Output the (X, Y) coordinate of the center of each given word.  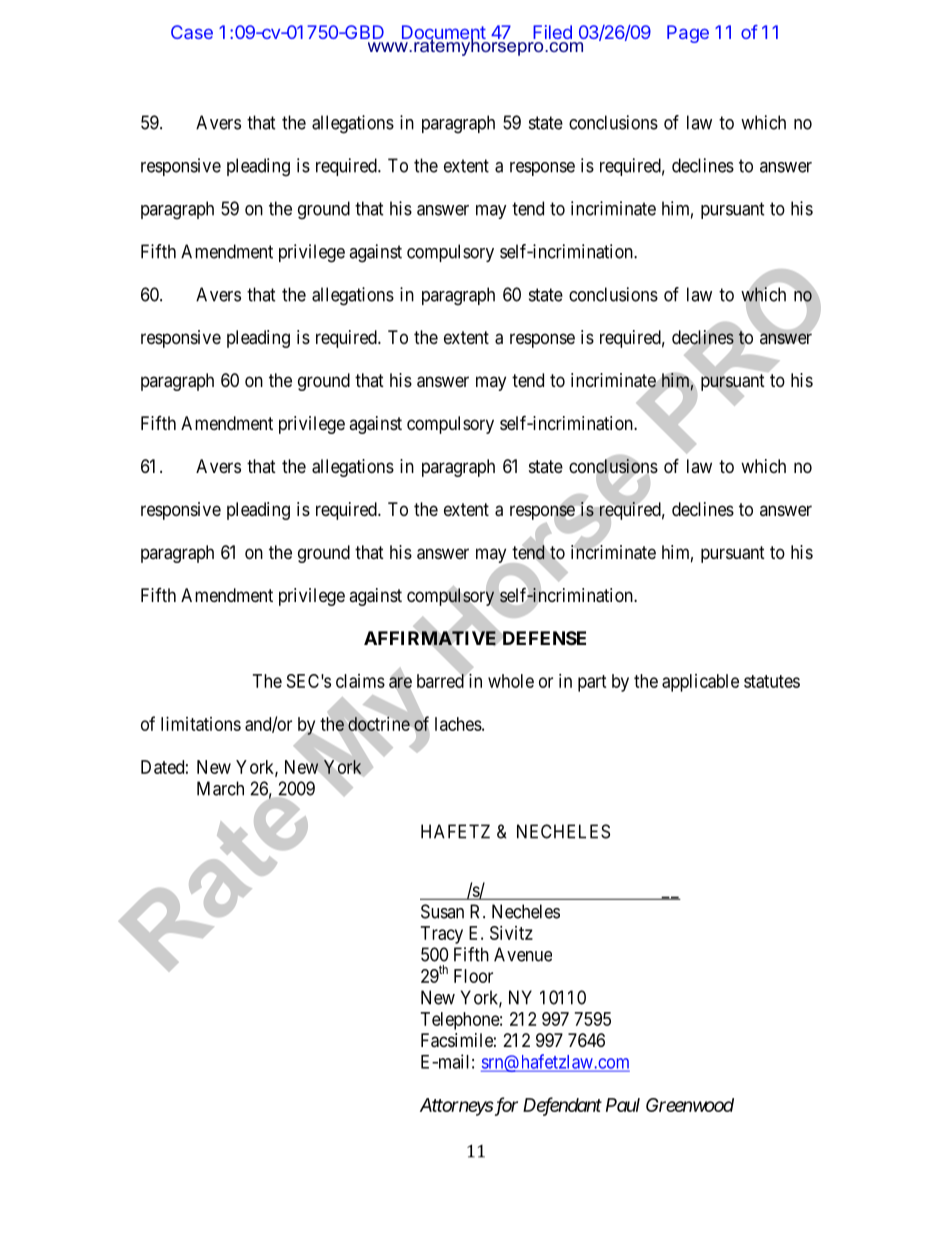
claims (360, 681)
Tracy (442, 935)
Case (192, 32)
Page (688, 34)
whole (511, 681)
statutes (772, 681)
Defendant (562, 1106)
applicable (700, 683)
